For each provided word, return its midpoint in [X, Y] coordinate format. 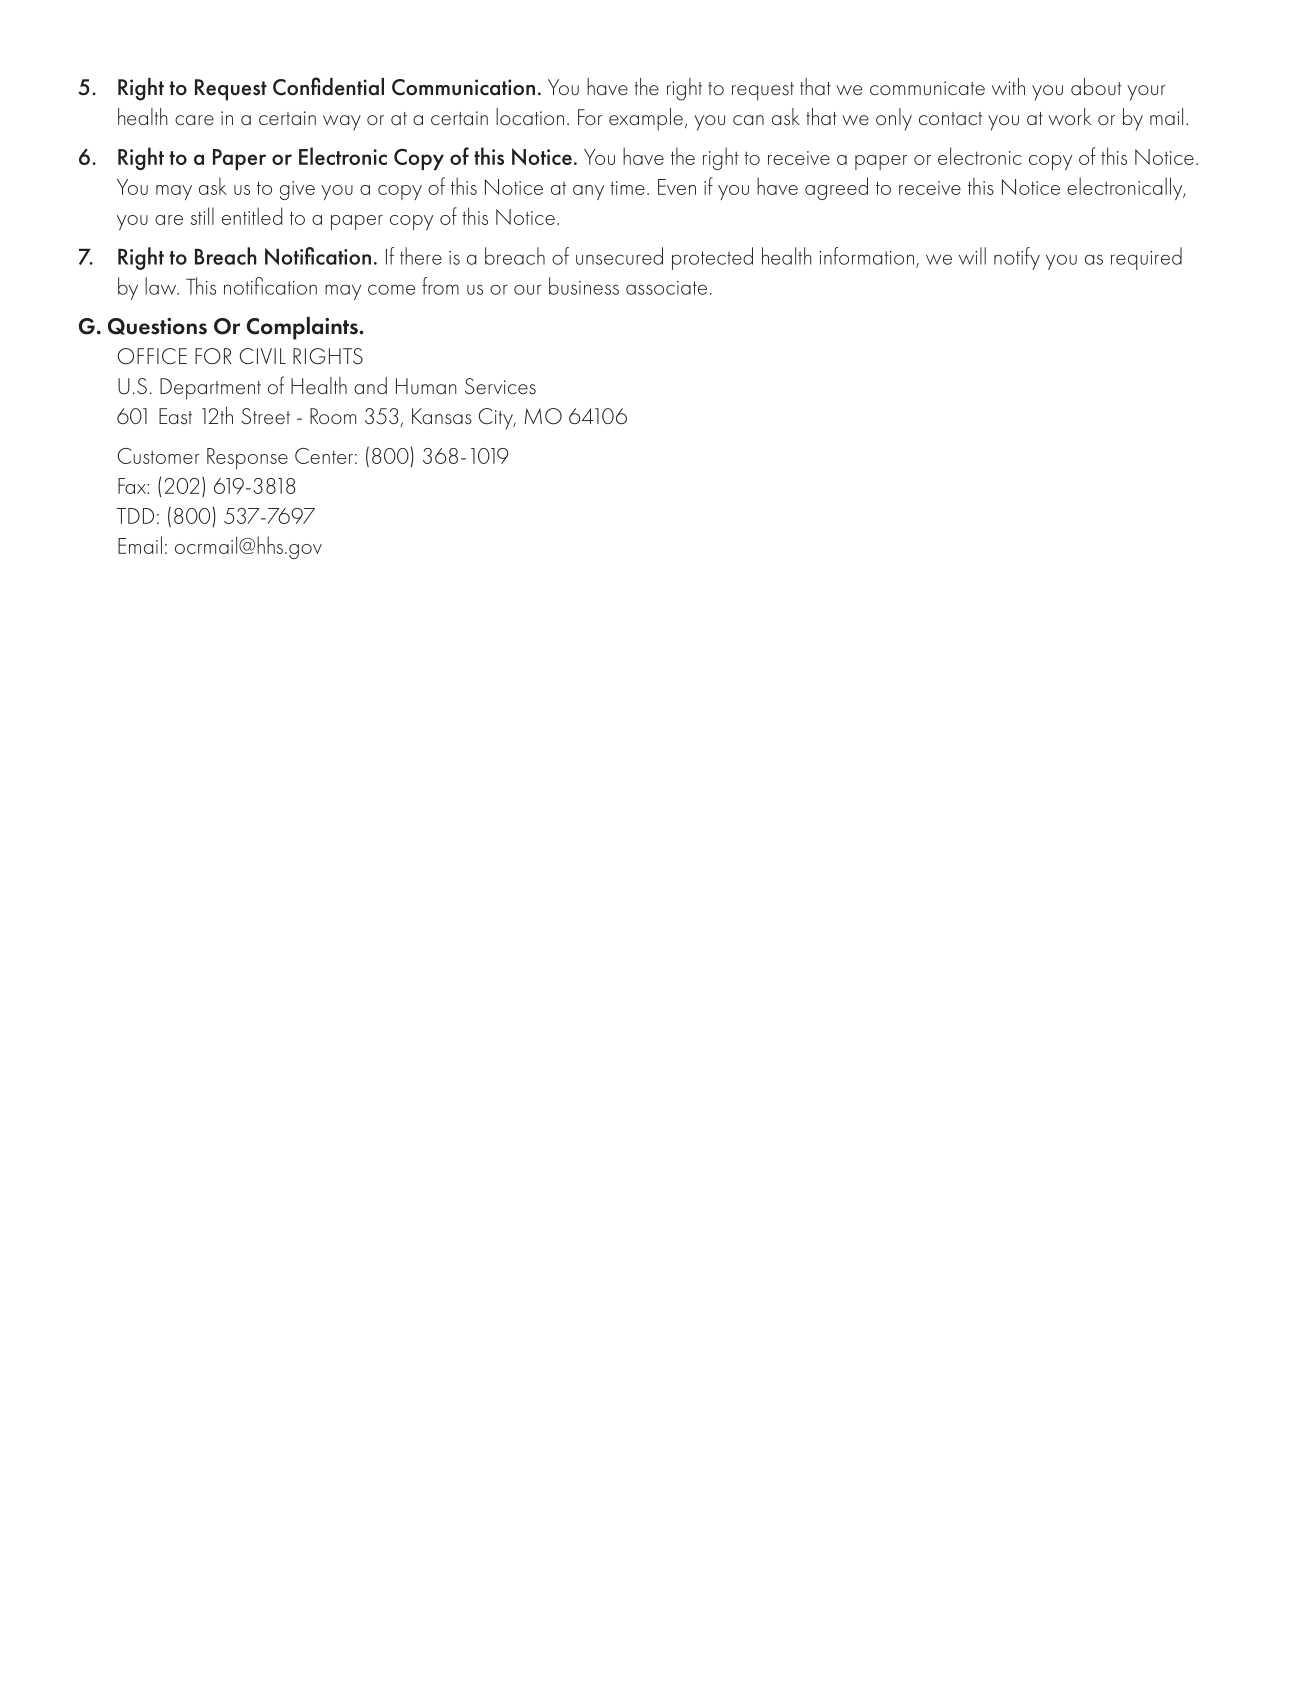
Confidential [328, 86]
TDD [135, 516]
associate [666, 288]
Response [247, 458]
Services [500, 386]
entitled [252, 216]
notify [1017, 258]
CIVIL [263, 356]
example [646, 119]
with [1008, 86]
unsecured [619, 256]
